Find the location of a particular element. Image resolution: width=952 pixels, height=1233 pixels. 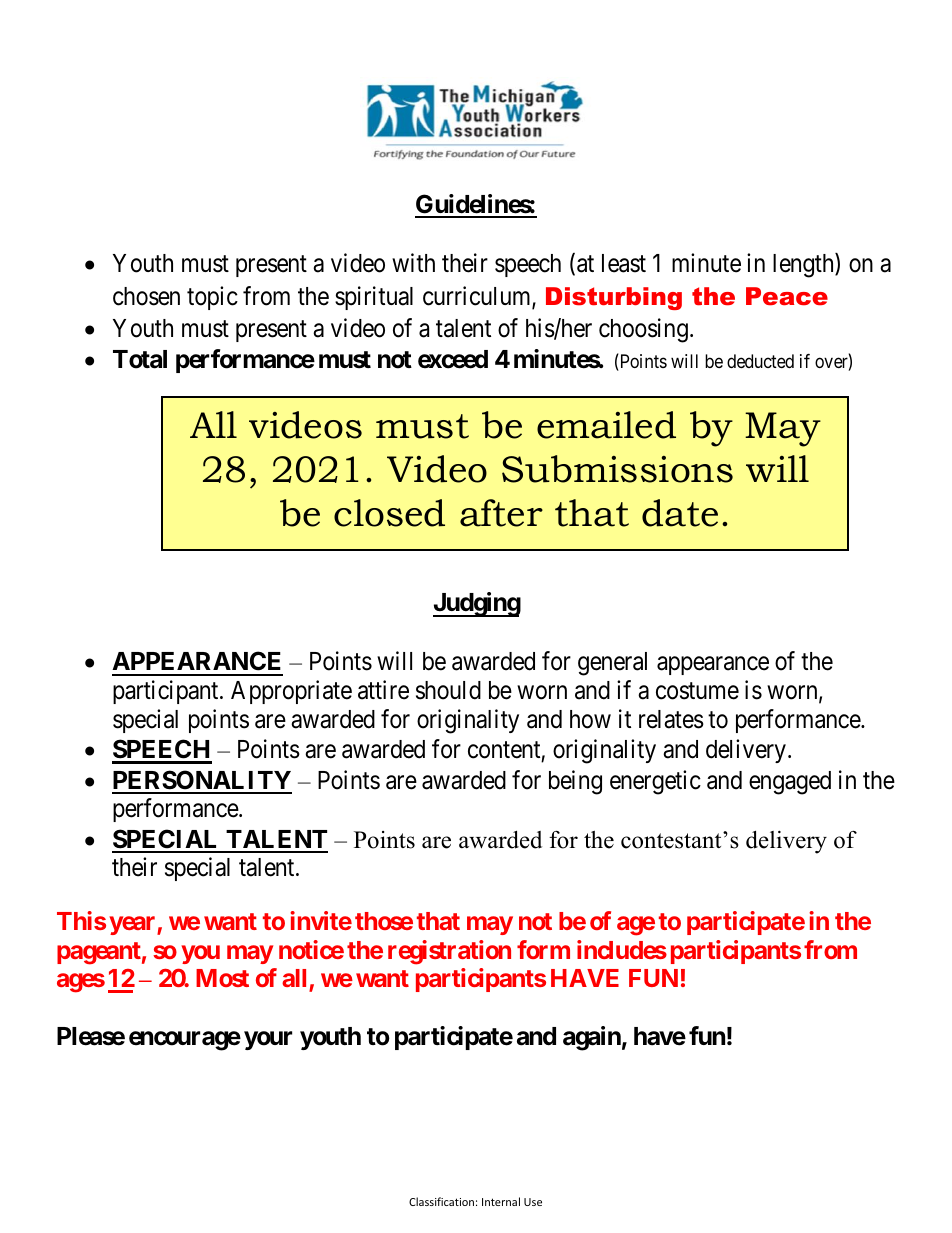

engaged is located at coordinates (790, 783).
